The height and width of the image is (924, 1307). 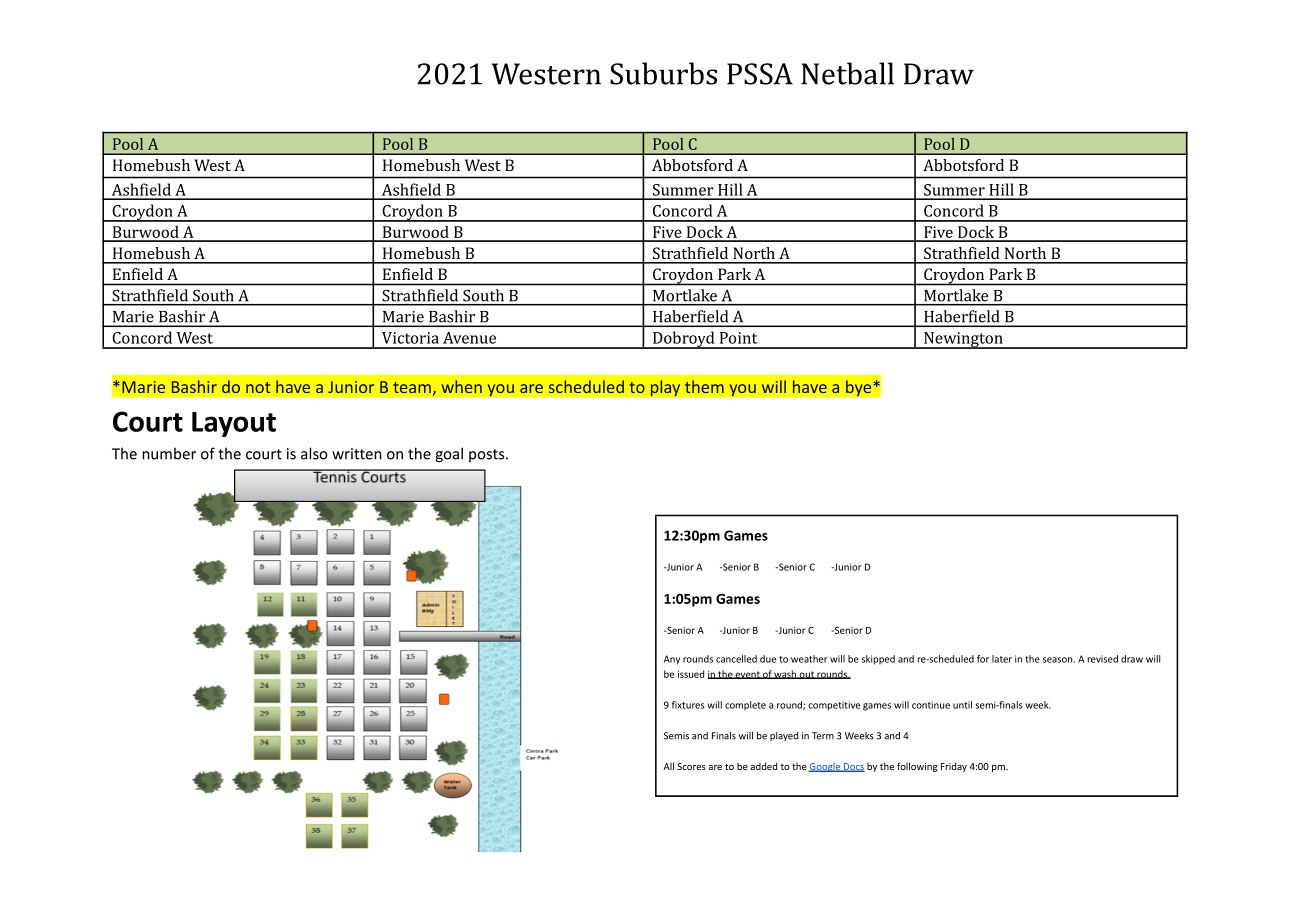 What do you see at coordinates (663, 73) in the image?
I see `Suburbs` at bounding box center [663, 73].
